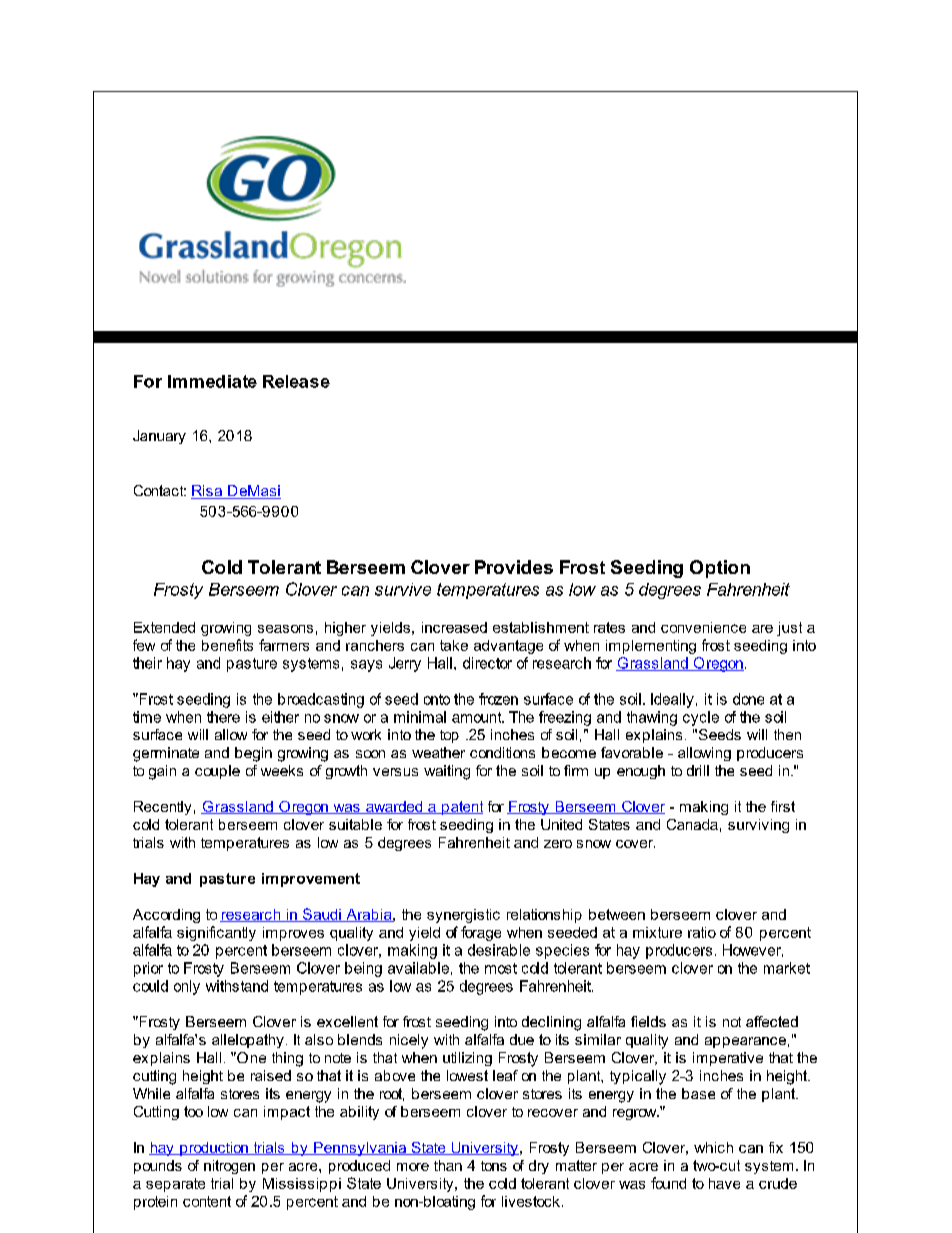 The width and height of the screenshot is (952, 1233). I want to click on than, so click(448, 1165).
